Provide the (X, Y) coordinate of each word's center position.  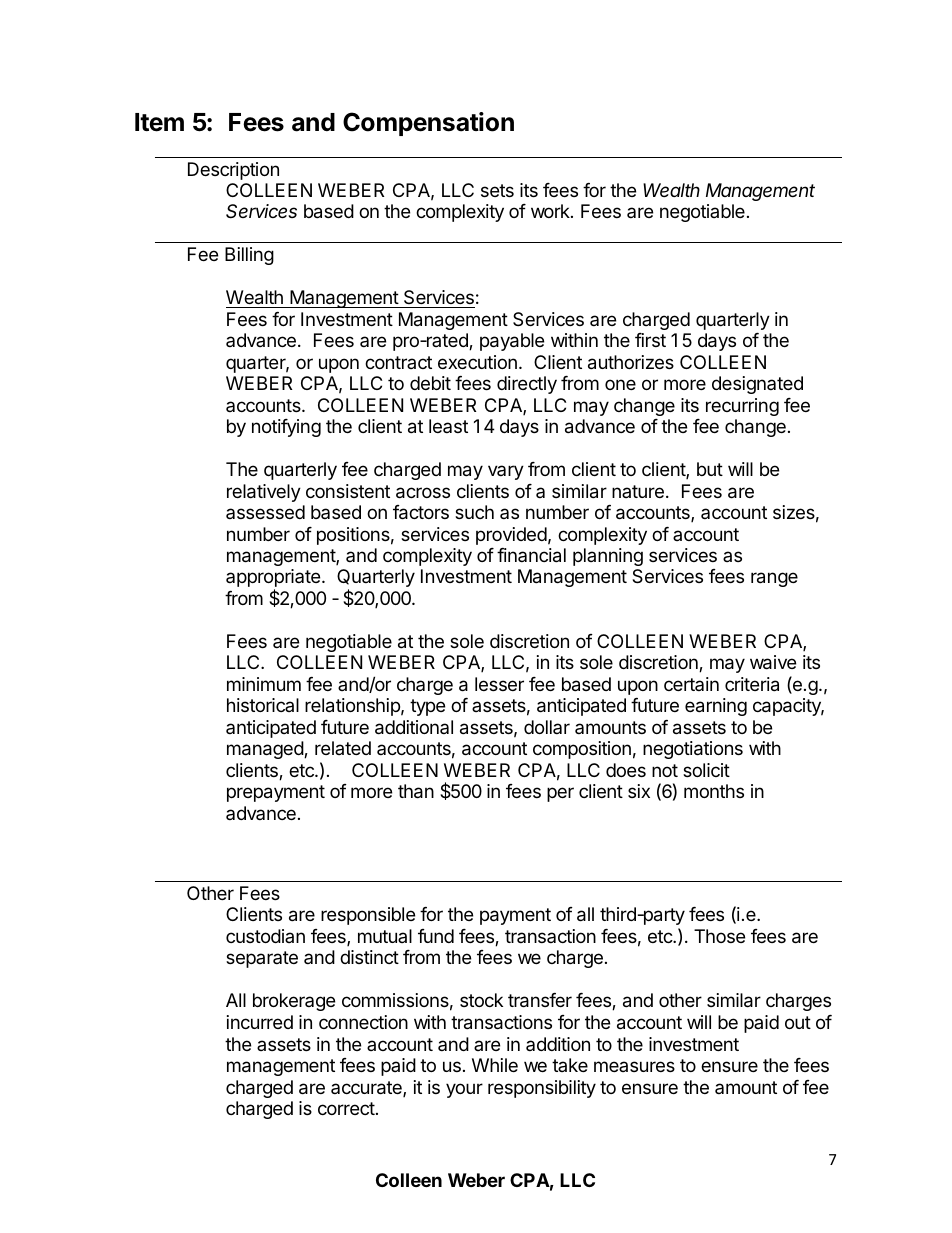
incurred (260, 1022)
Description (233, 171)
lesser (499, 684)
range (774, 579)
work (551, 211)
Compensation (428, 124)
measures (634, 1066)
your (464, 1090)
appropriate (274, 579)
